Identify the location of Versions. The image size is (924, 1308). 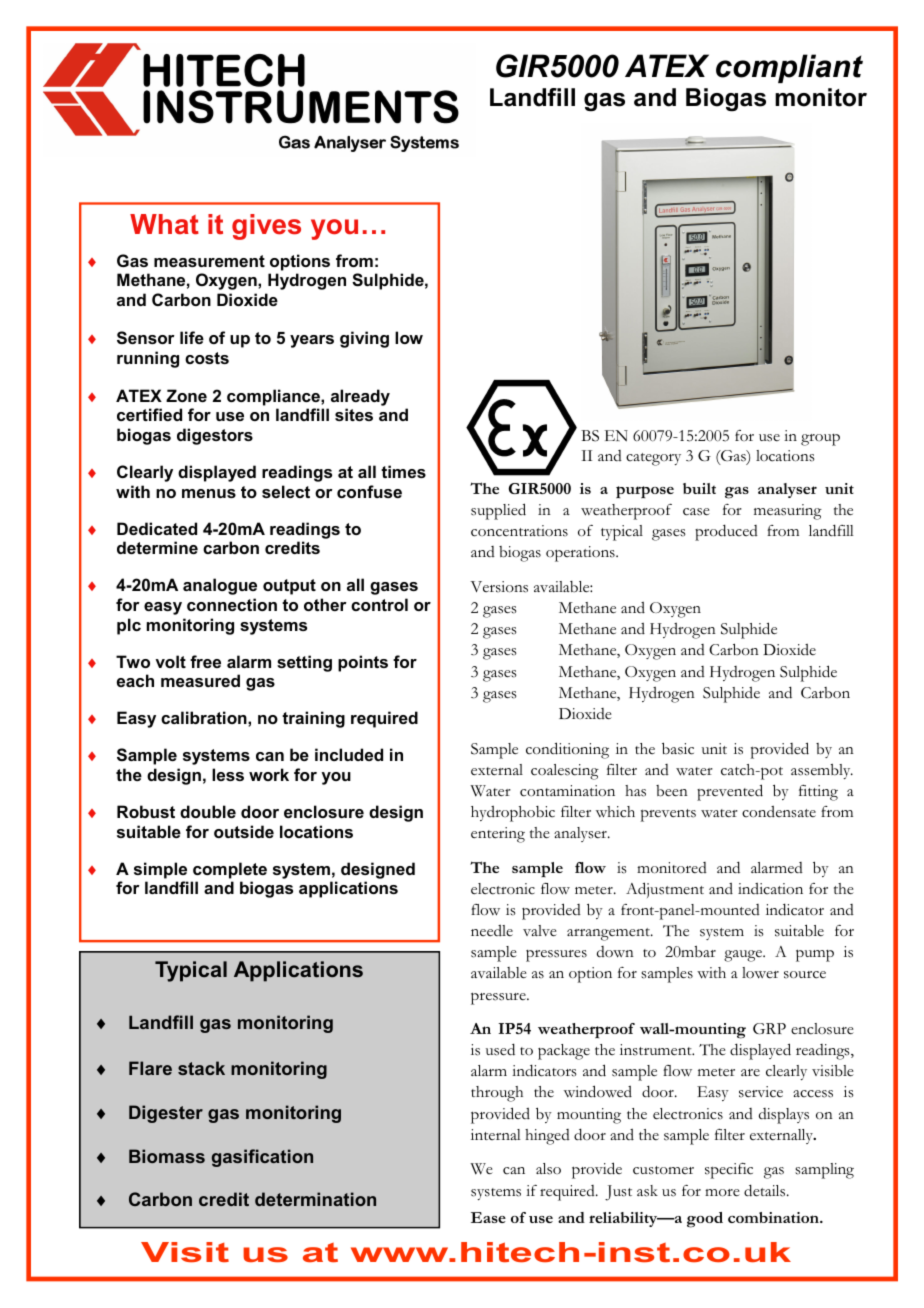
(499, 587).
